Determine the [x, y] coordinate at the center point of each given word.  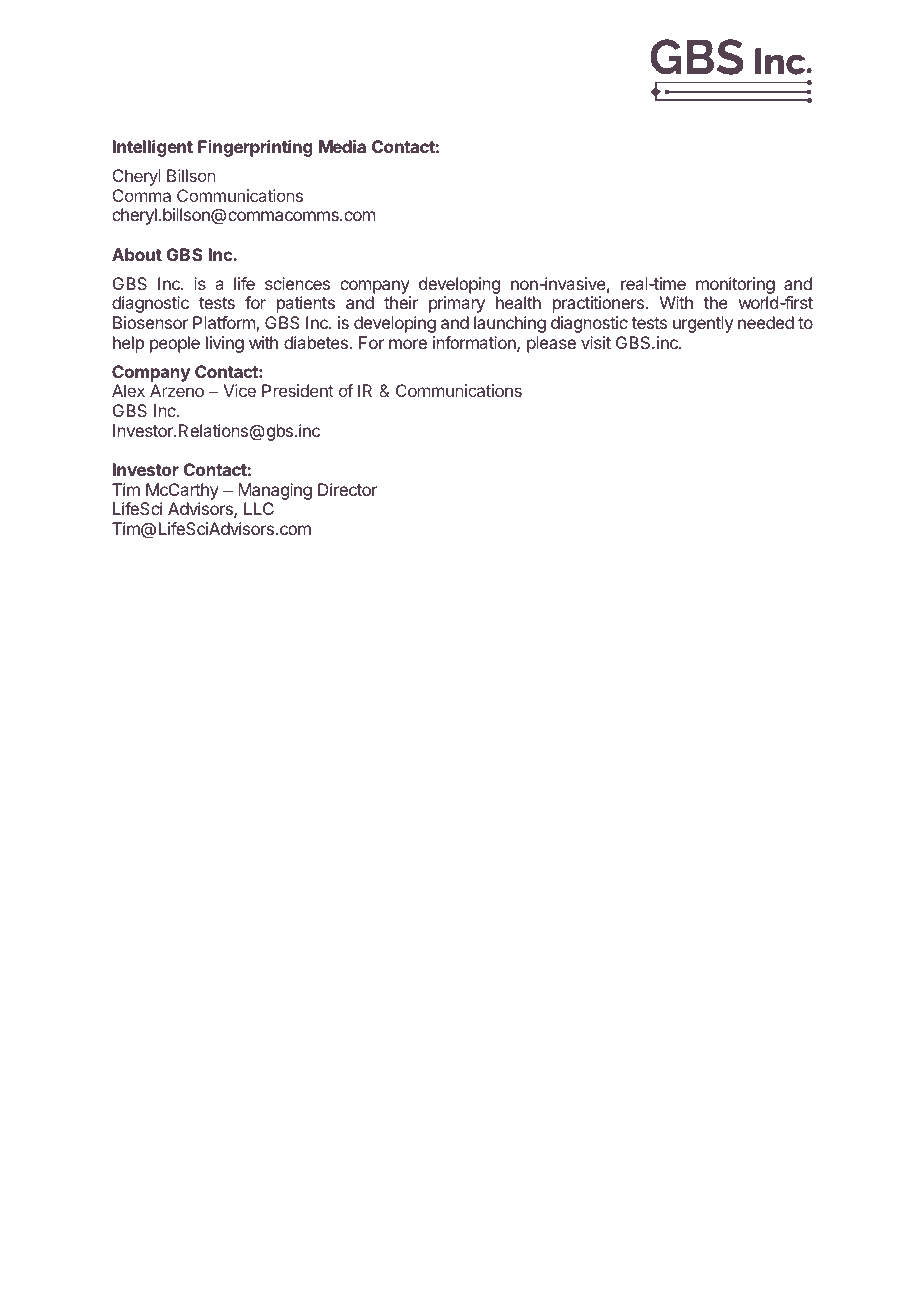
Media [342, 146]
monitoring [735, 285]
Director [347, 489]
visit [596, 342]
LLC [259, 508]
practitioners [600, 304]
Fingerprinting [255, 148]
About [137, 254]
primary [457, 304]
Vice [240, 390]
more [408, 344]
